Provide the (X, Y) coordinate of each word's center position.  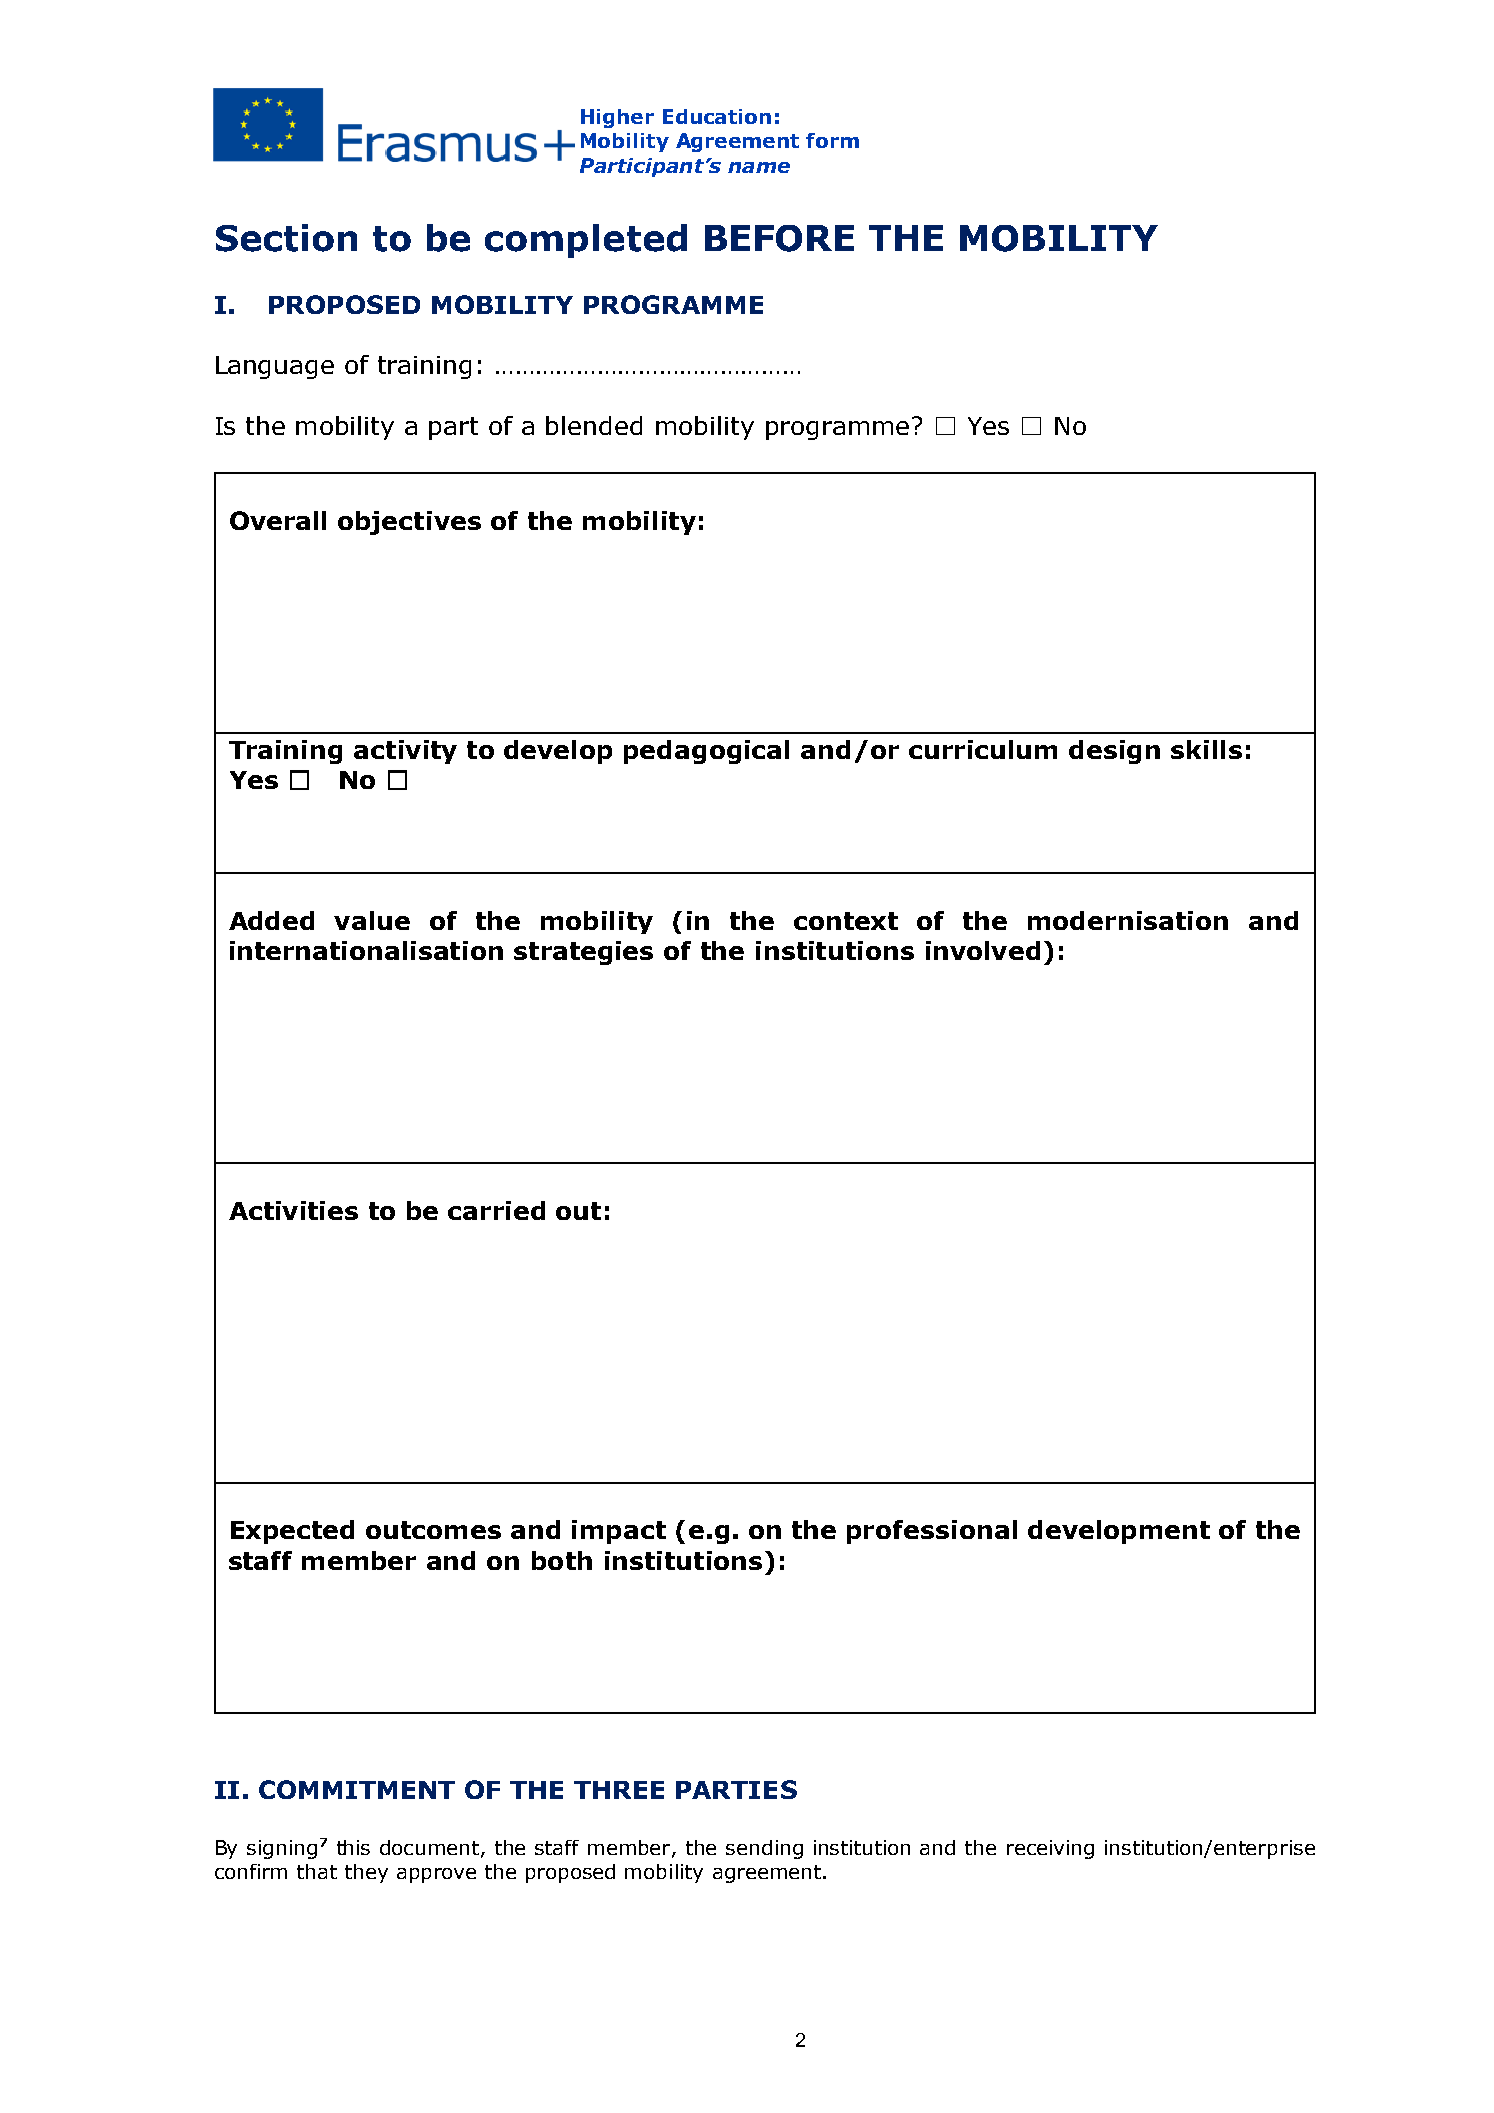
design (1114, 752)
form (832, 140)
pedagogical (706, 752)
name (759, 167)
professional (932, 1532)
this (353, 1847)
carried (496, 1210)
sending (764, 1849)
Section (286, 238)
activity (405, 752)
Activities (293, 1210)
